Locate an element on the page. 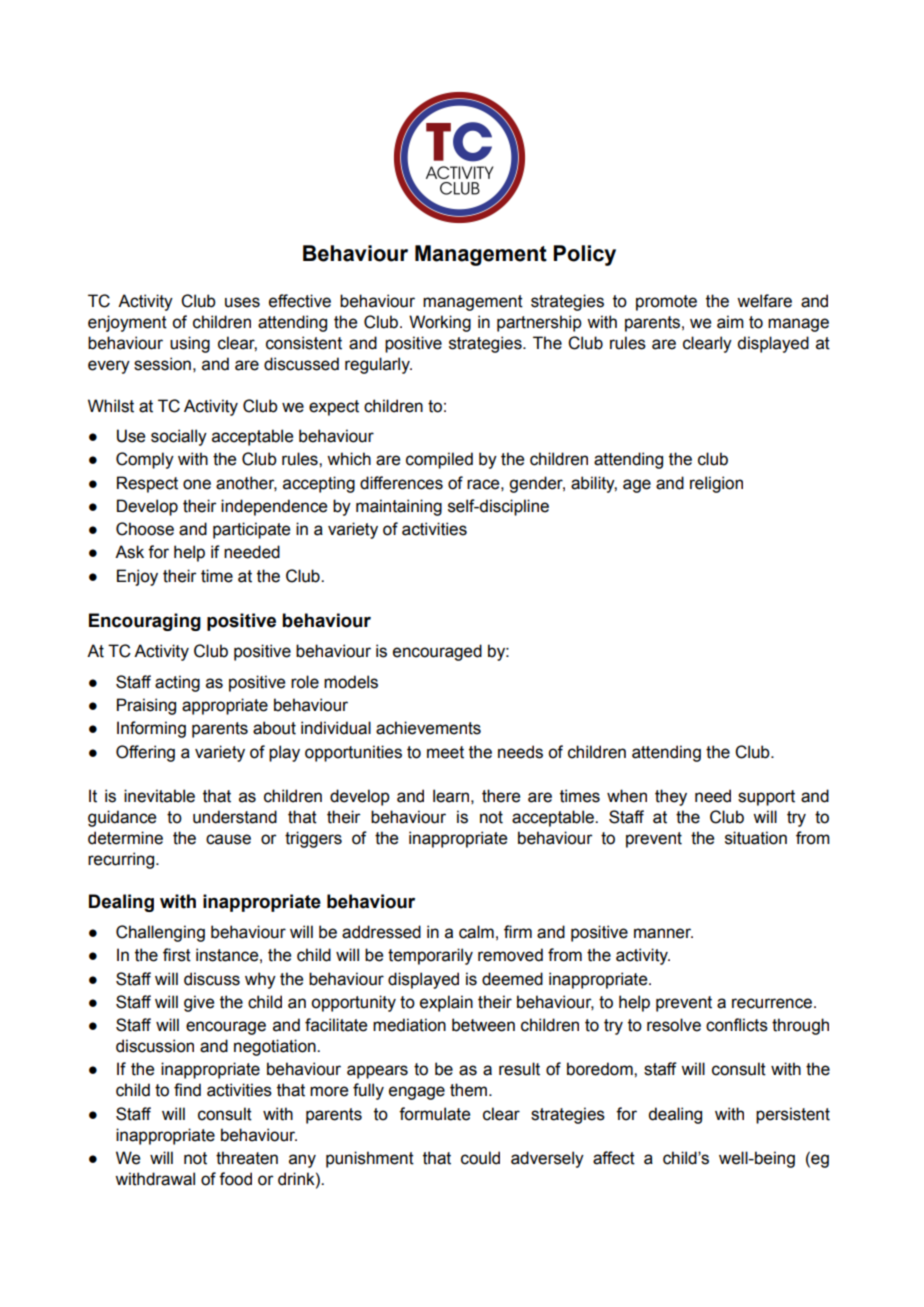  Informing is located at coordinates (151, 729).
